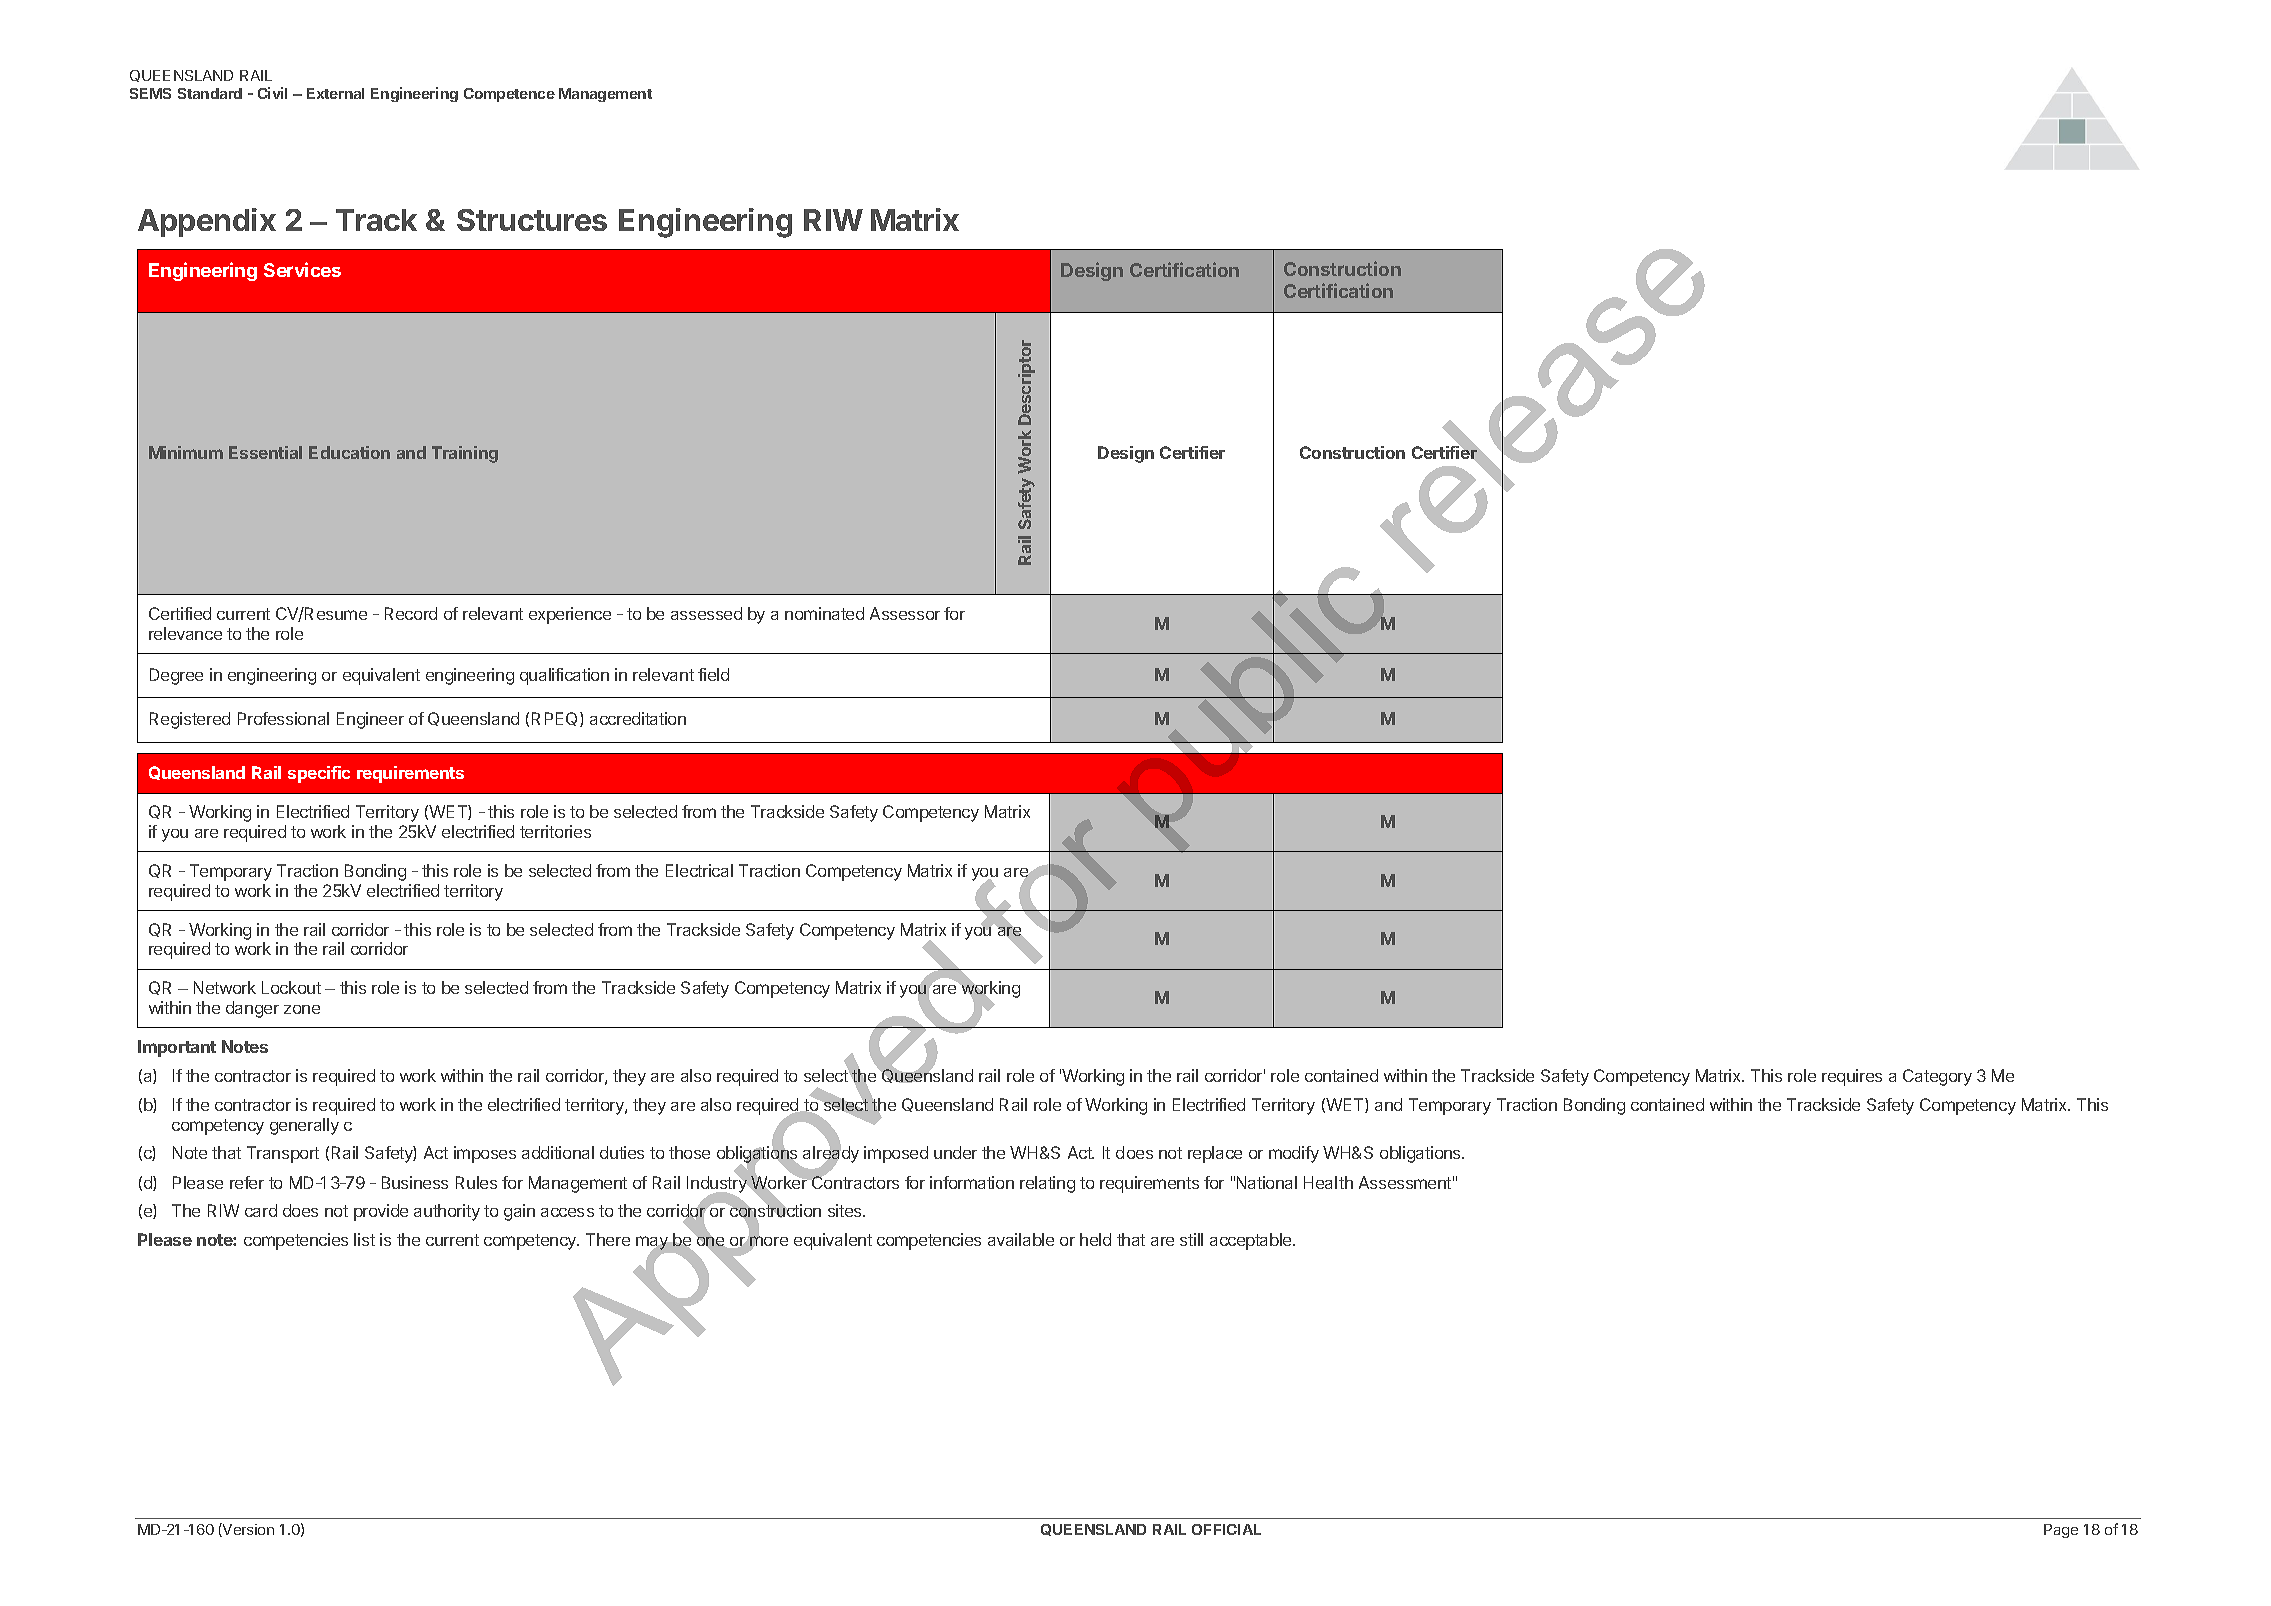 This image has height=1606, width=2271. What do you see at coordinates (1226, 1529) in the image?
I see `OFFICIAL` at bounding box center [1226, 1529].
